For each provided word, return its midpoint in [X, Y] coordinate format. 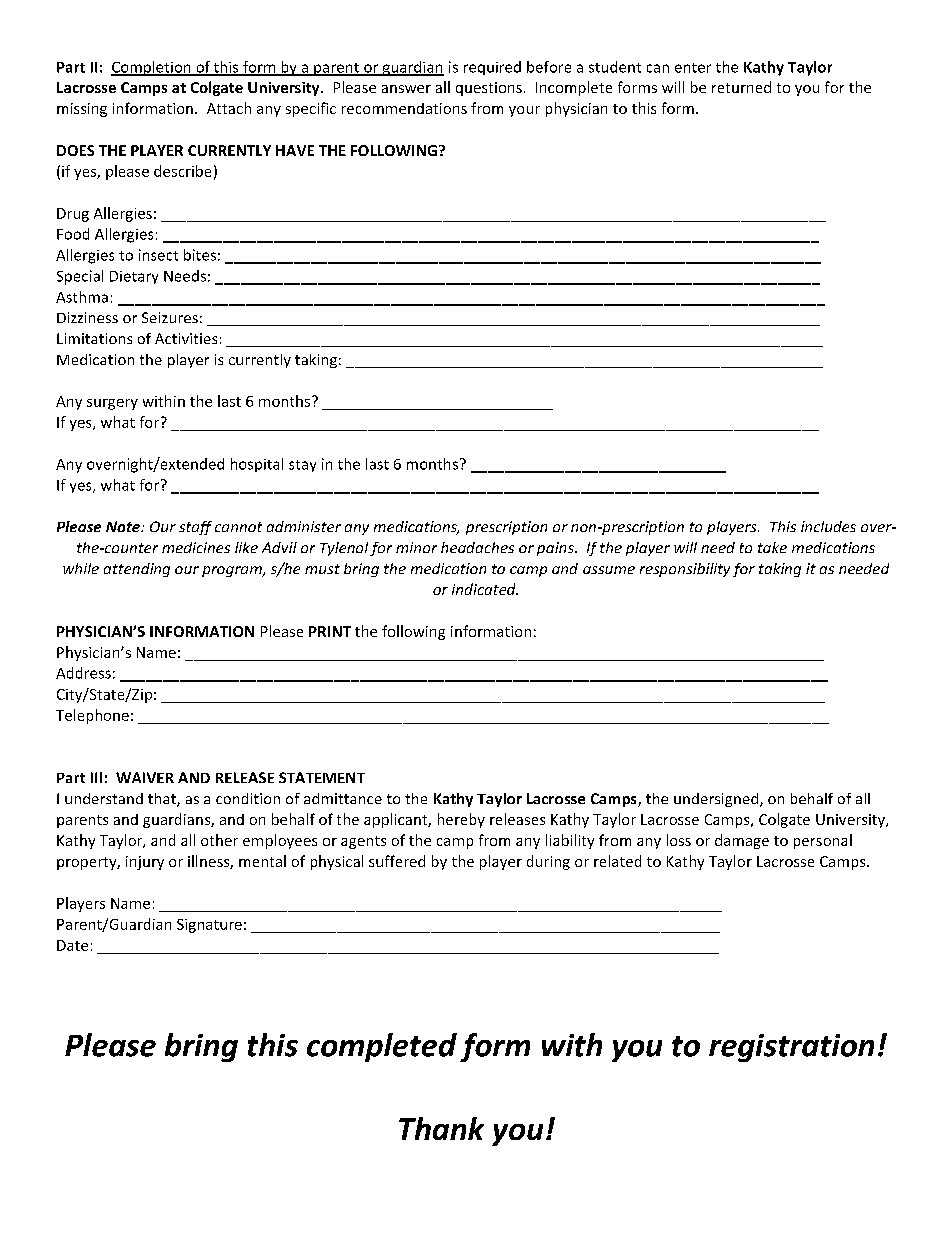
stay [302, 466]
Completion [152, 68]
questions [489, 89]
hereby [461, 820]
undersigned [717, 800]
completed [382, 1047]
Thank [441, 1128]
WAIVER [145, 777]
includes [828, 526]
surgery [112, 404]
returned [741, 87]
